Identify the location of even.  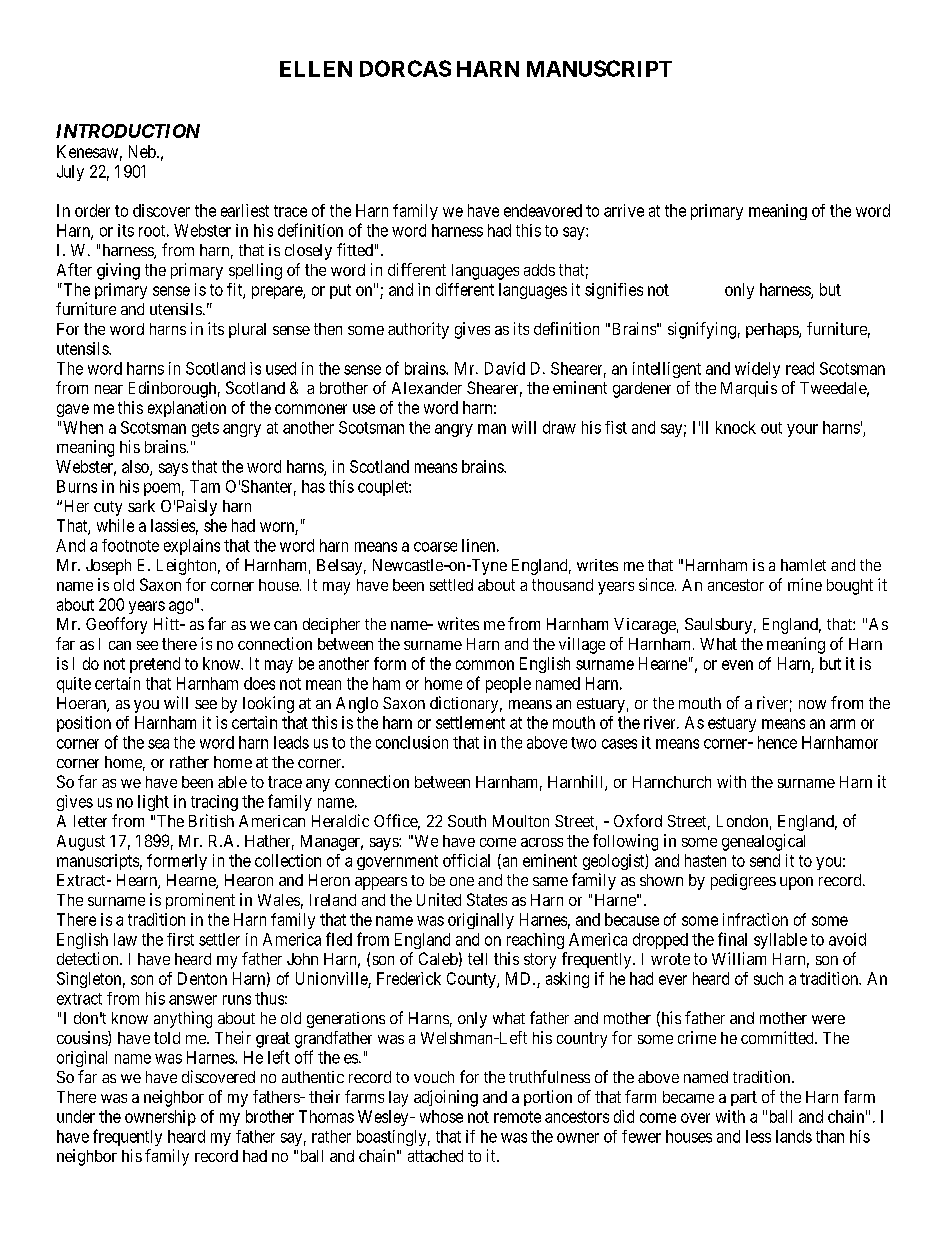
(737, 665).
